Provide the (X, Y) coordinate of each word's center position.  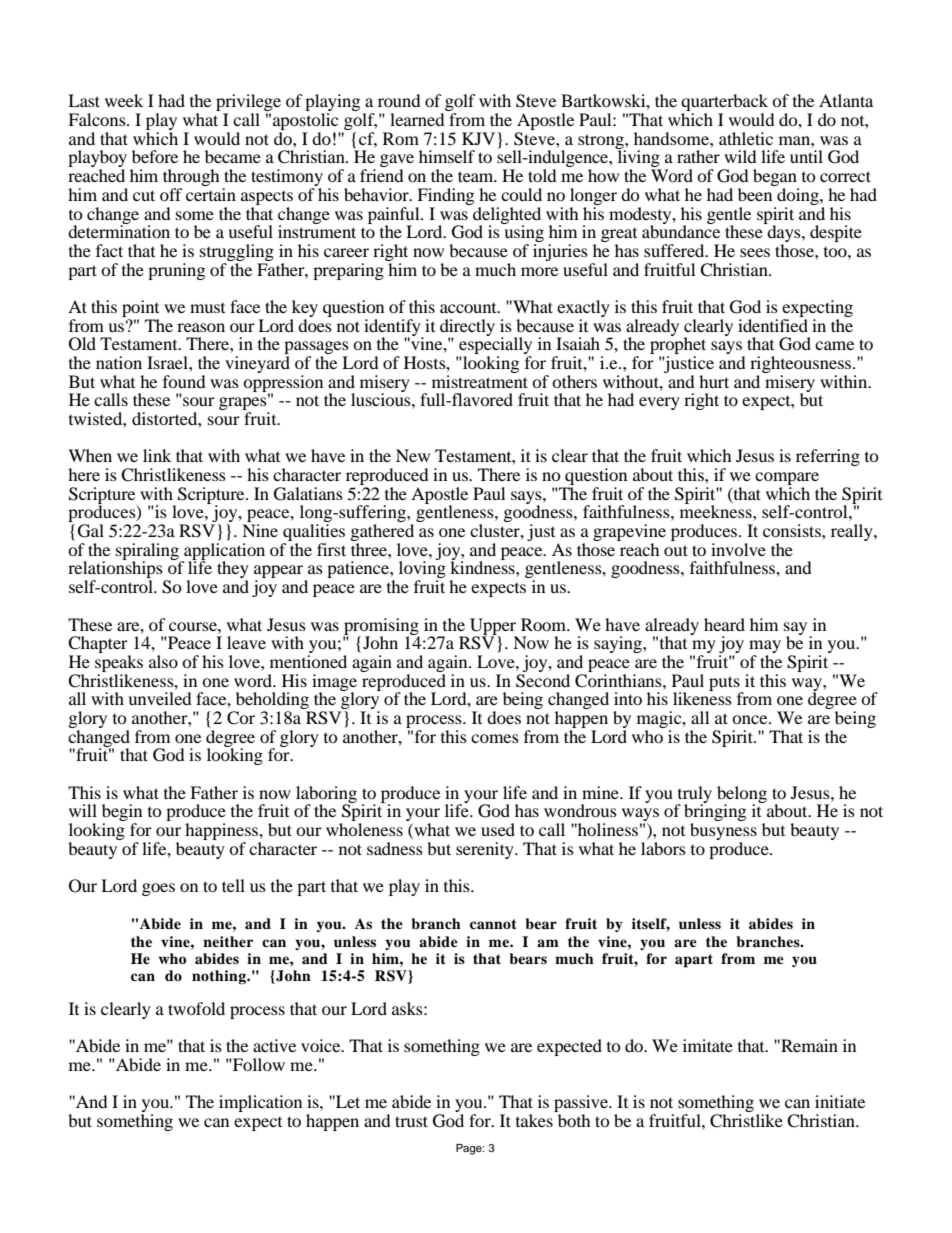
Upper (493, 627)
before (155, 156)
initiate (840, 1101)
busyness (723, 833)
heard (724, 624)
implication (260, 1103)
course (194, 626)
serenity (486, 850)
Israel (168, 362)
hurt (714, 381)
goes (158, 889)
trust (411, 1121)
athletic (746, 138)
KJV (478, 138)
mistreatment (480, 380)
